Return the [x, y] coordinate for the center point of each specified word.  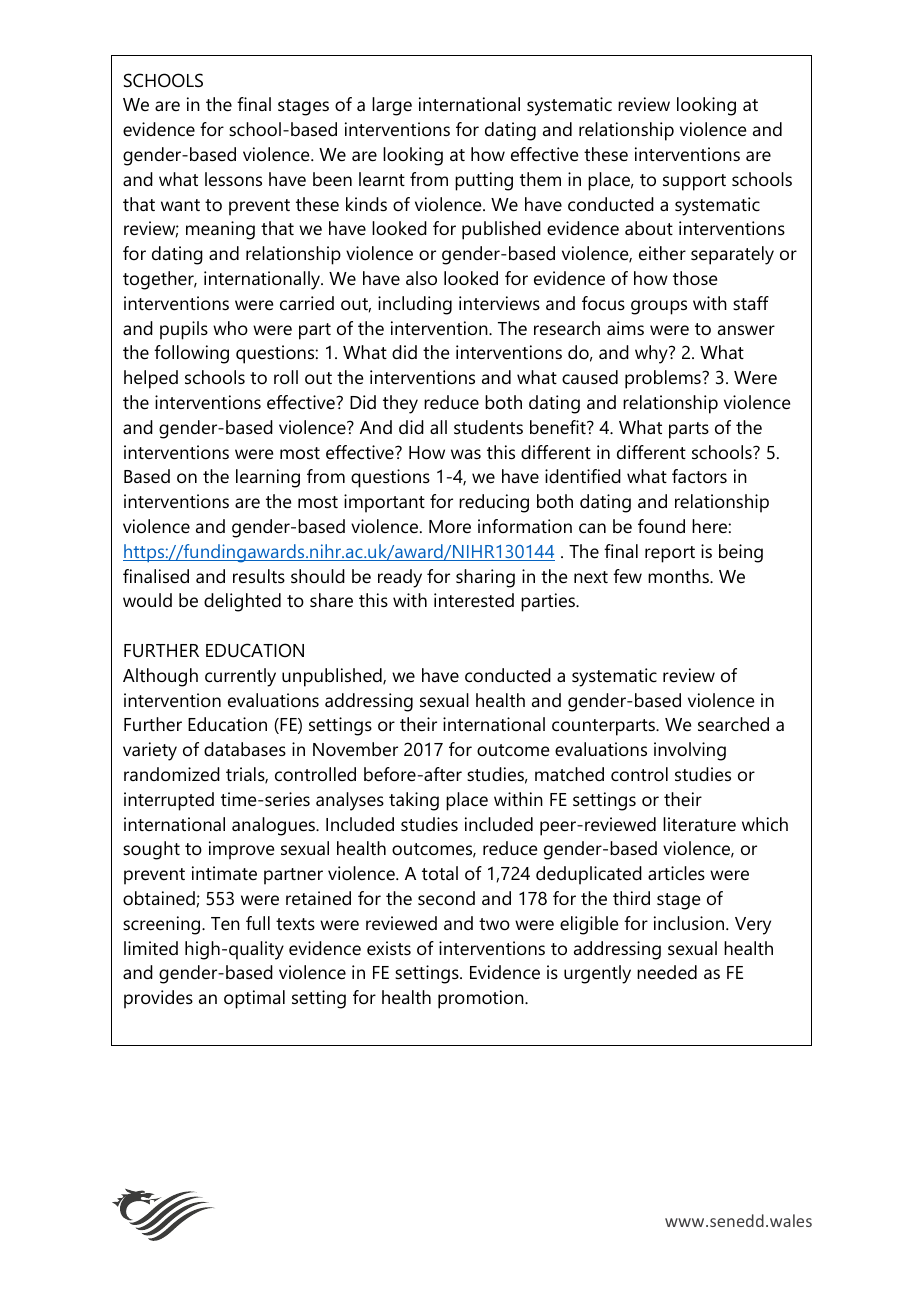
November [355, 749]
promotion [482, 999]
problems [664, 379]
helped [151, 379]
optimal [254, 999]
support [694, 182]
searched [733, 724]
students [488, 427]
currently [240, 677]
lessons [233, 179]
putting [484, 181]
